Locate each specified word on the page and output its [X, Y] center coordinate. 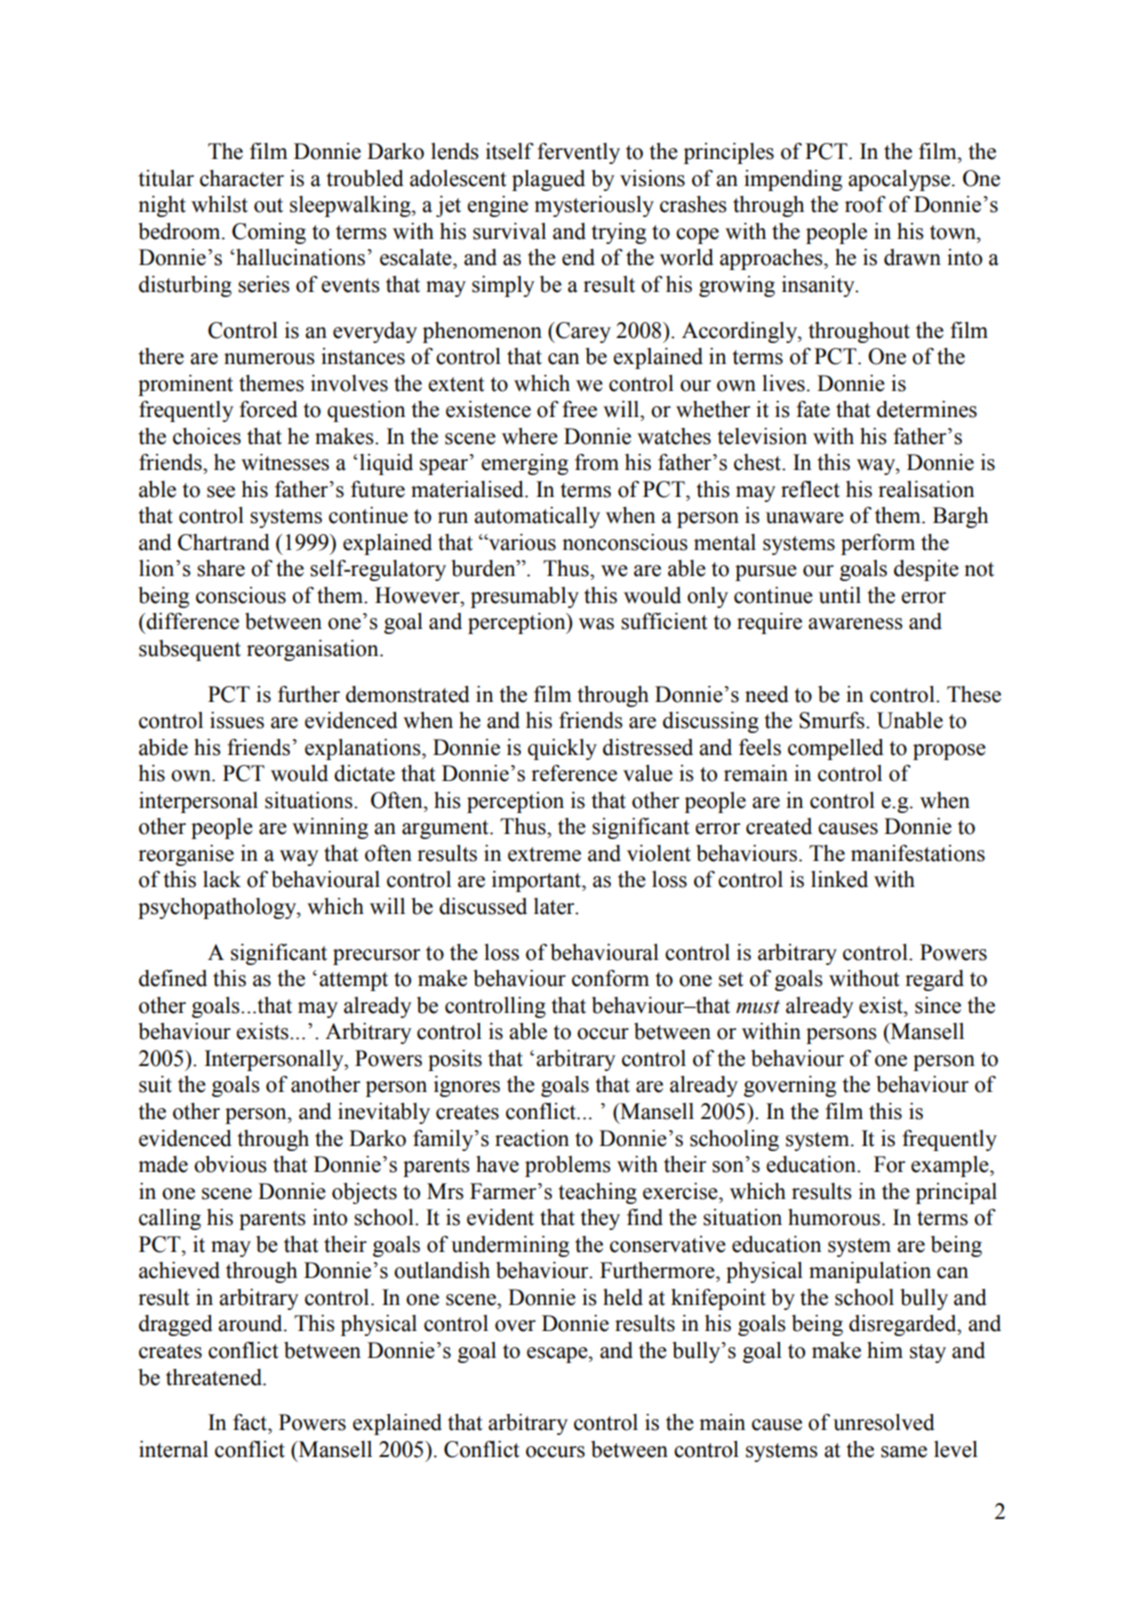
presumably [525, 597]
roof [865, 204]
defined [173, 978]
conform [610, 978]
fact [251, 1422]
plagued [548, 180]
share [221, 568]
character [242, 178]
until [840, 595]
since [938, 1005]
